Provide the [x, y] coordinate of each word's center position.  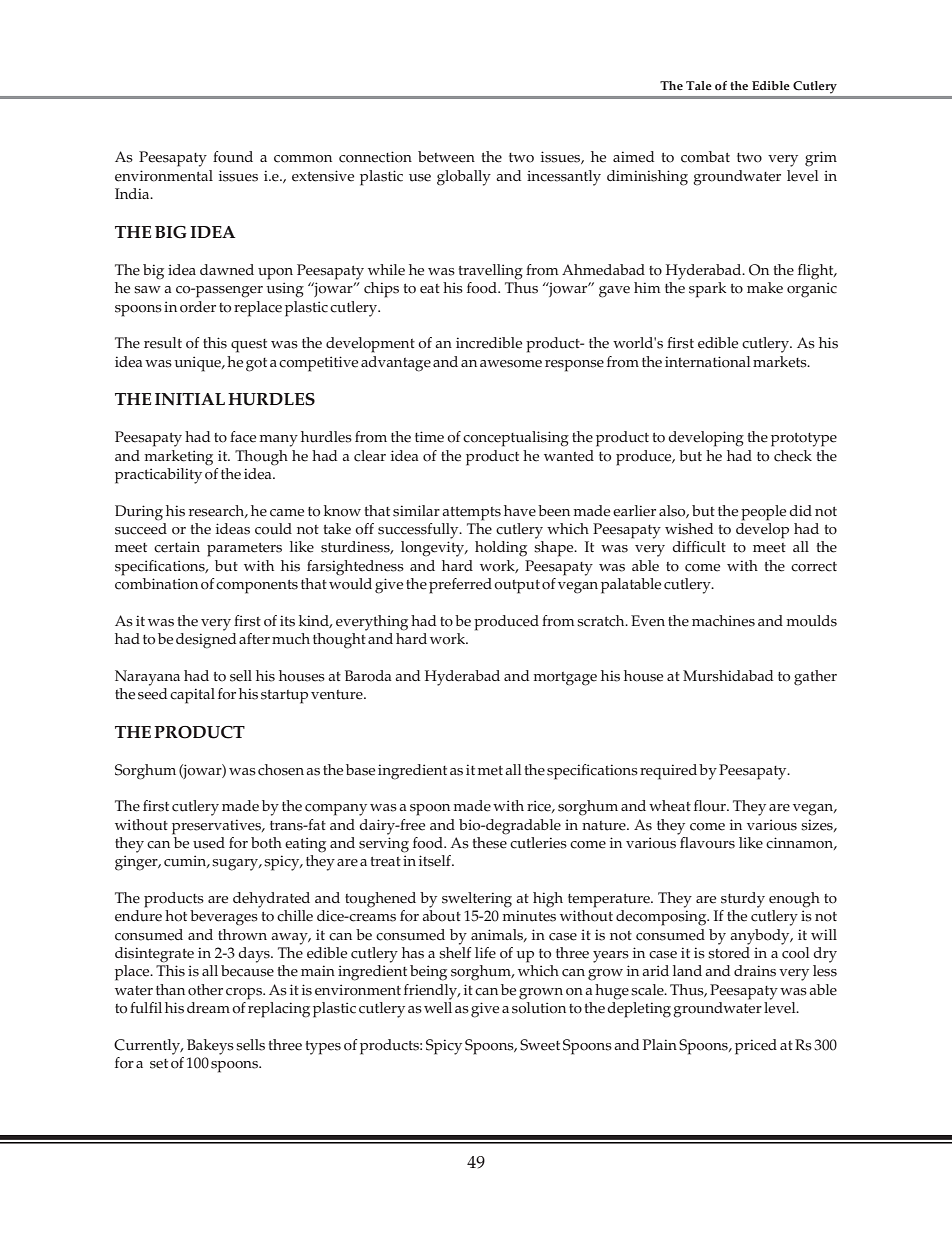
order [198, 307]
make [765, 288]
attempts [471, 514]
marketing [178, 458]
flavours [706, 841]
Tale [699, 85]
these [490, 843]
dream [208, 1008]
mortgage [565, 679]
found [233, 157]
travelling [491, 272]
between [446, 157]
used [209, 843]
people [763, 513]
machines [723, 621]
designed [206, 639]
